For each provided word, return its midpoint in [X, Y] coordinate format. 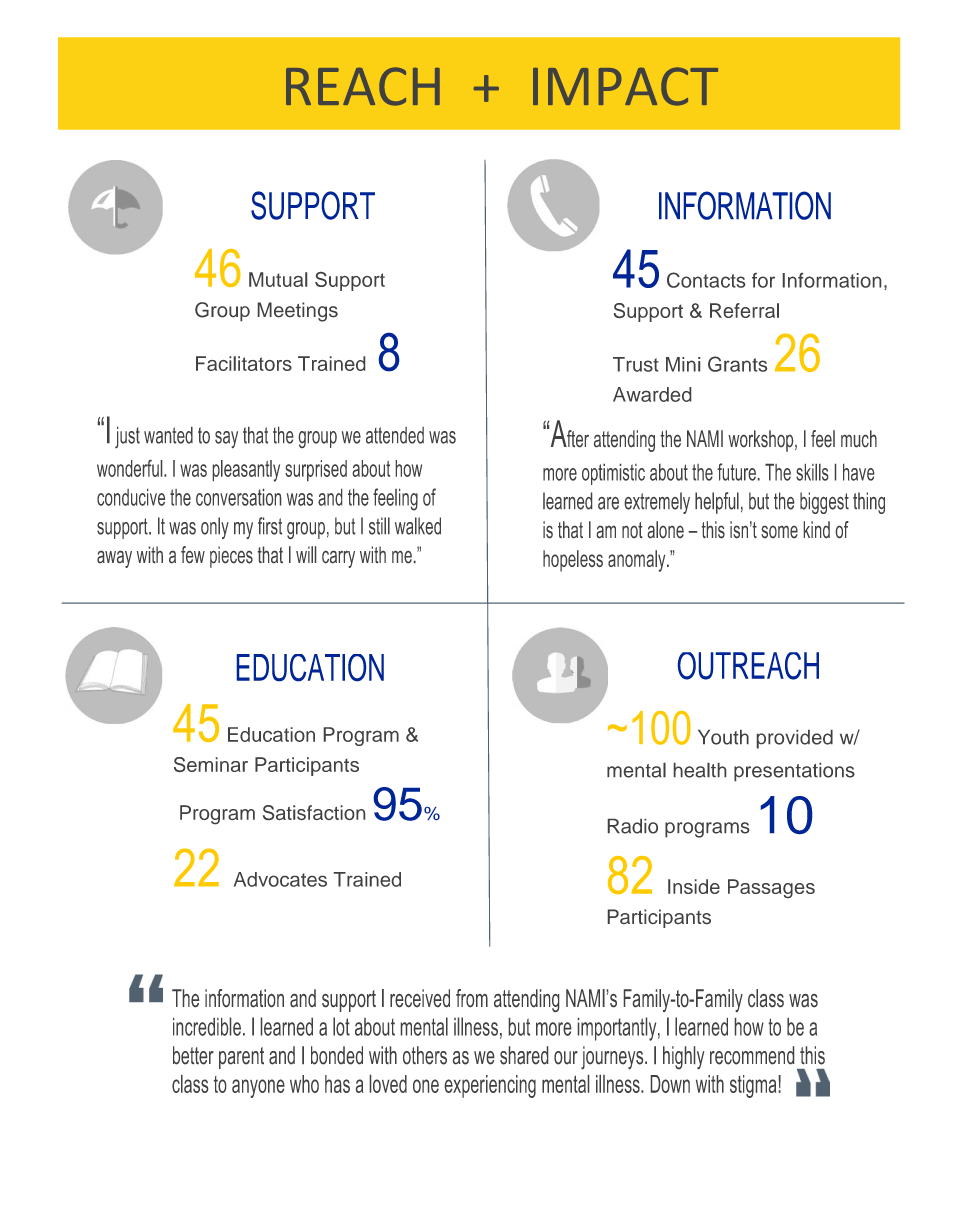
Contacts [706, 280]
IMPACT [625, 86]
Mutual [278, 279]
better [193, 1055]
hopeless [573, 561]
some [780, 532]
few [193, 554]
